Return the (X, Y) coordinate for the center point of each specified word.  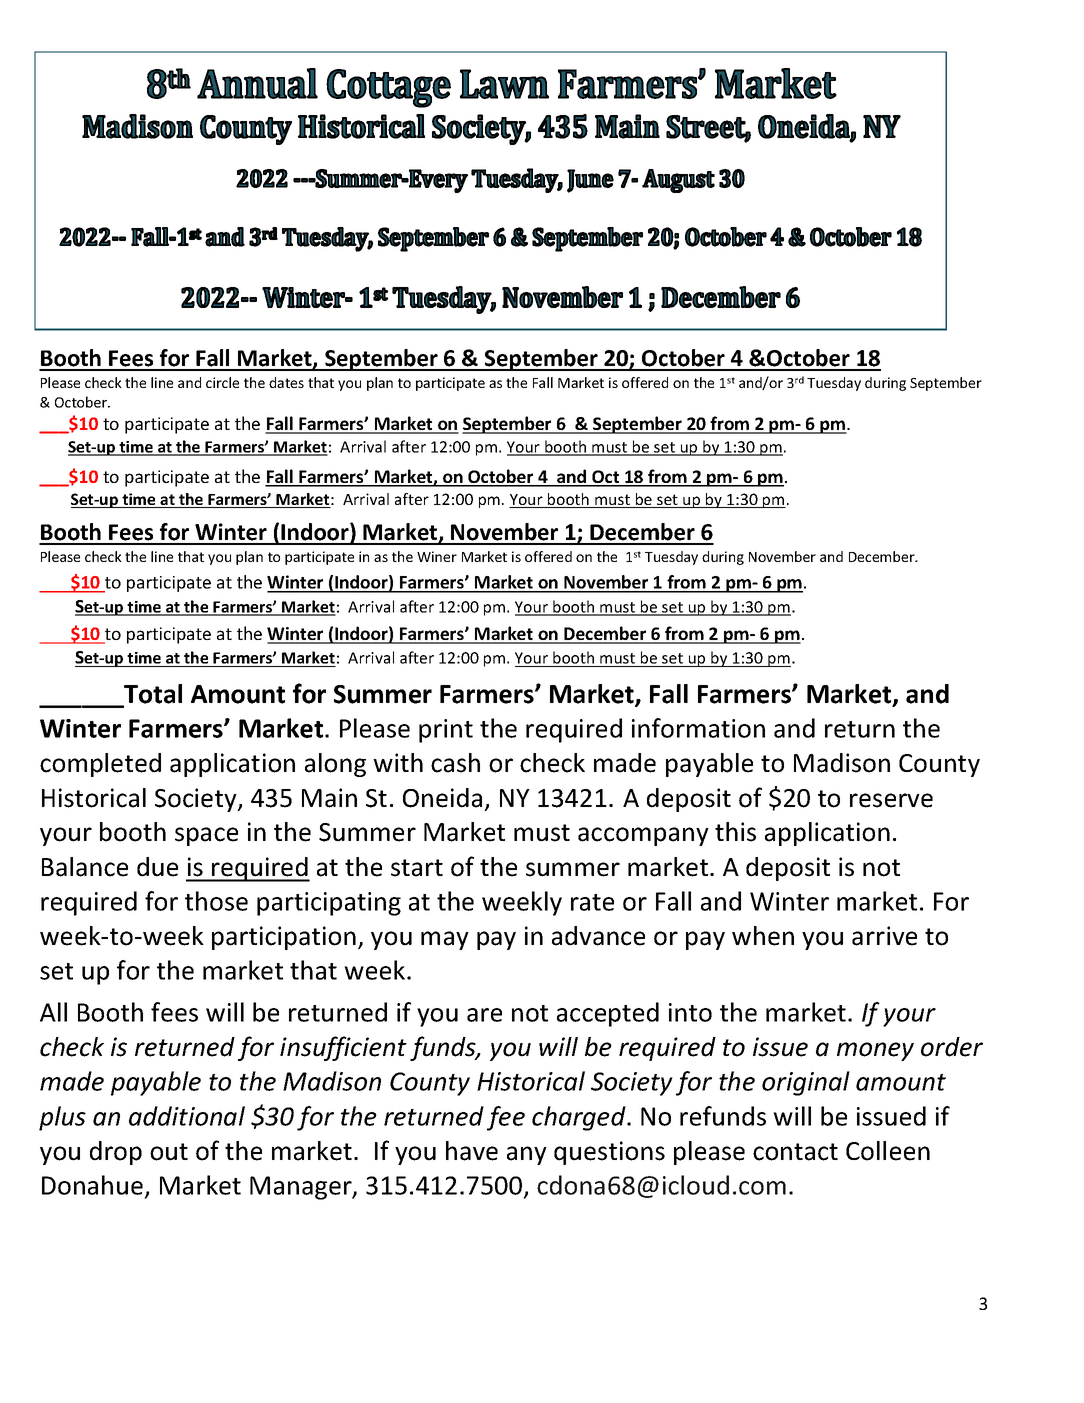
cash (455, 763)
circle (222, 382)
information (698, 728)
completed (100, 765)
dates (286, 382)
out (169, 1152)
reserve (891, 800)
